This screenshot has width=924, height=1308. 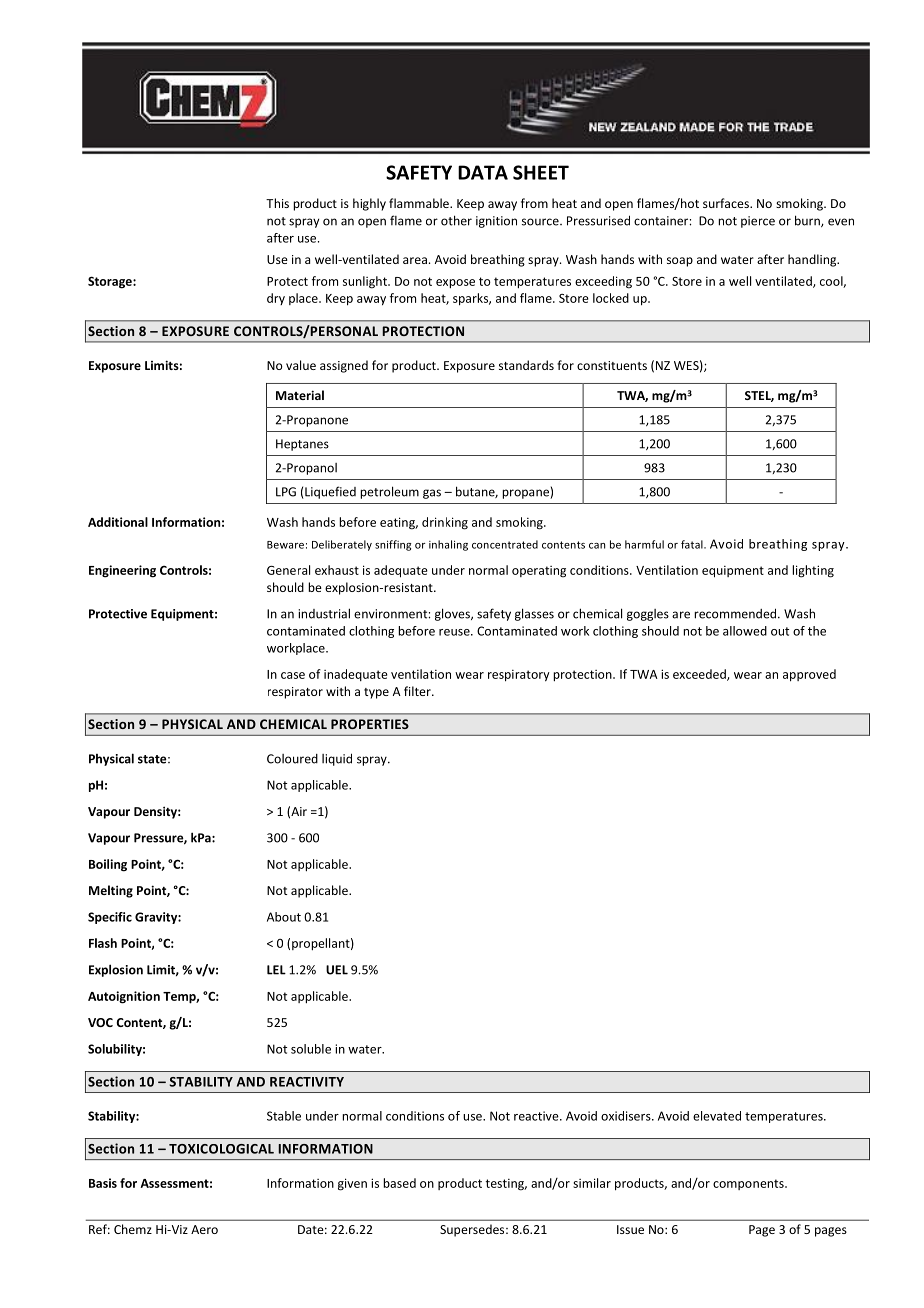 What do you see at coordinates (204, 1229) in the screenshot?
I see `Aero` at bounding box center [204, 1229].
